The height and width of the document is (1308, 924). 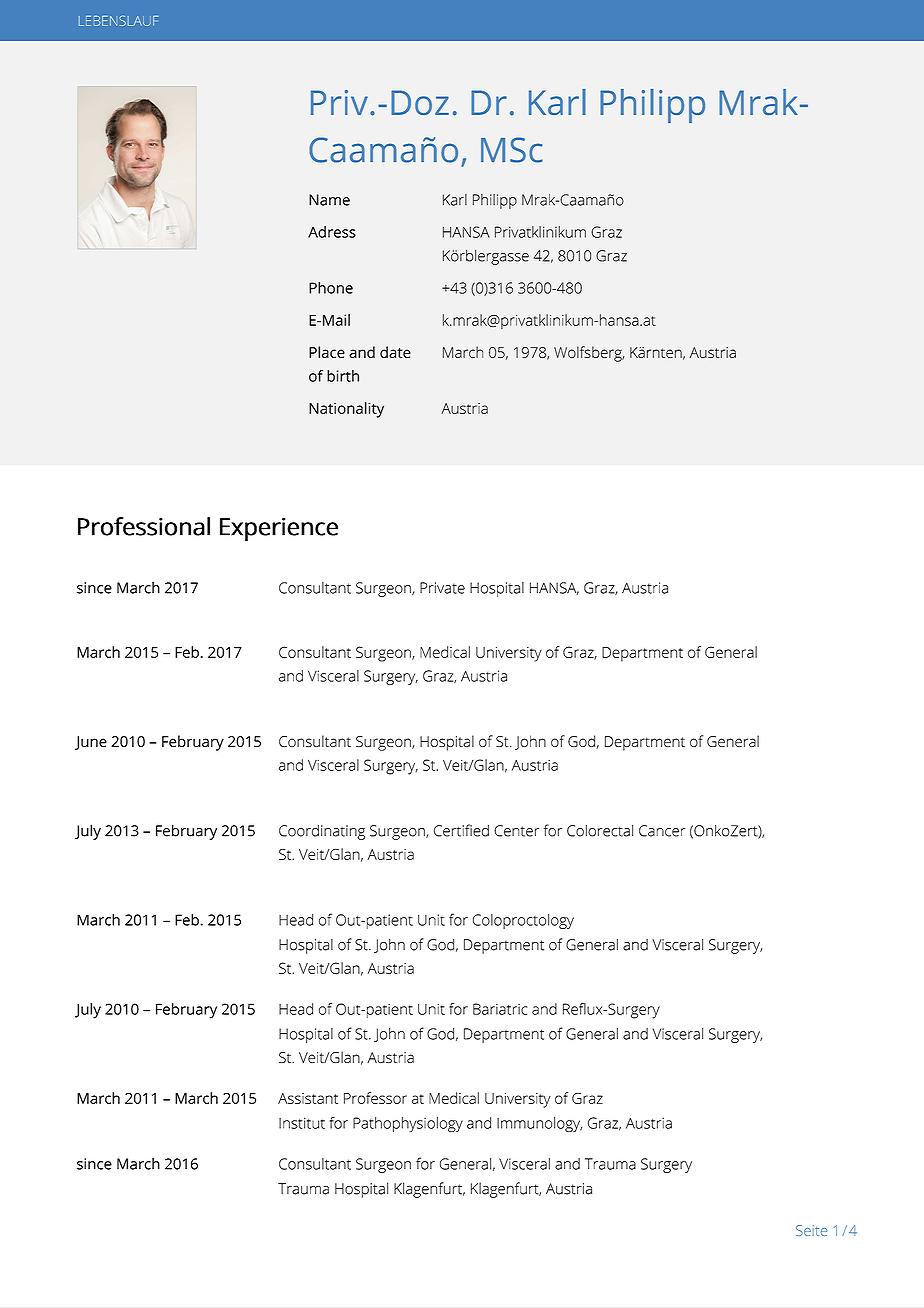 What do you see at coordinates (500, 1009) in the document?
I see `Bariatric` at bounding box center [500, 1009].
